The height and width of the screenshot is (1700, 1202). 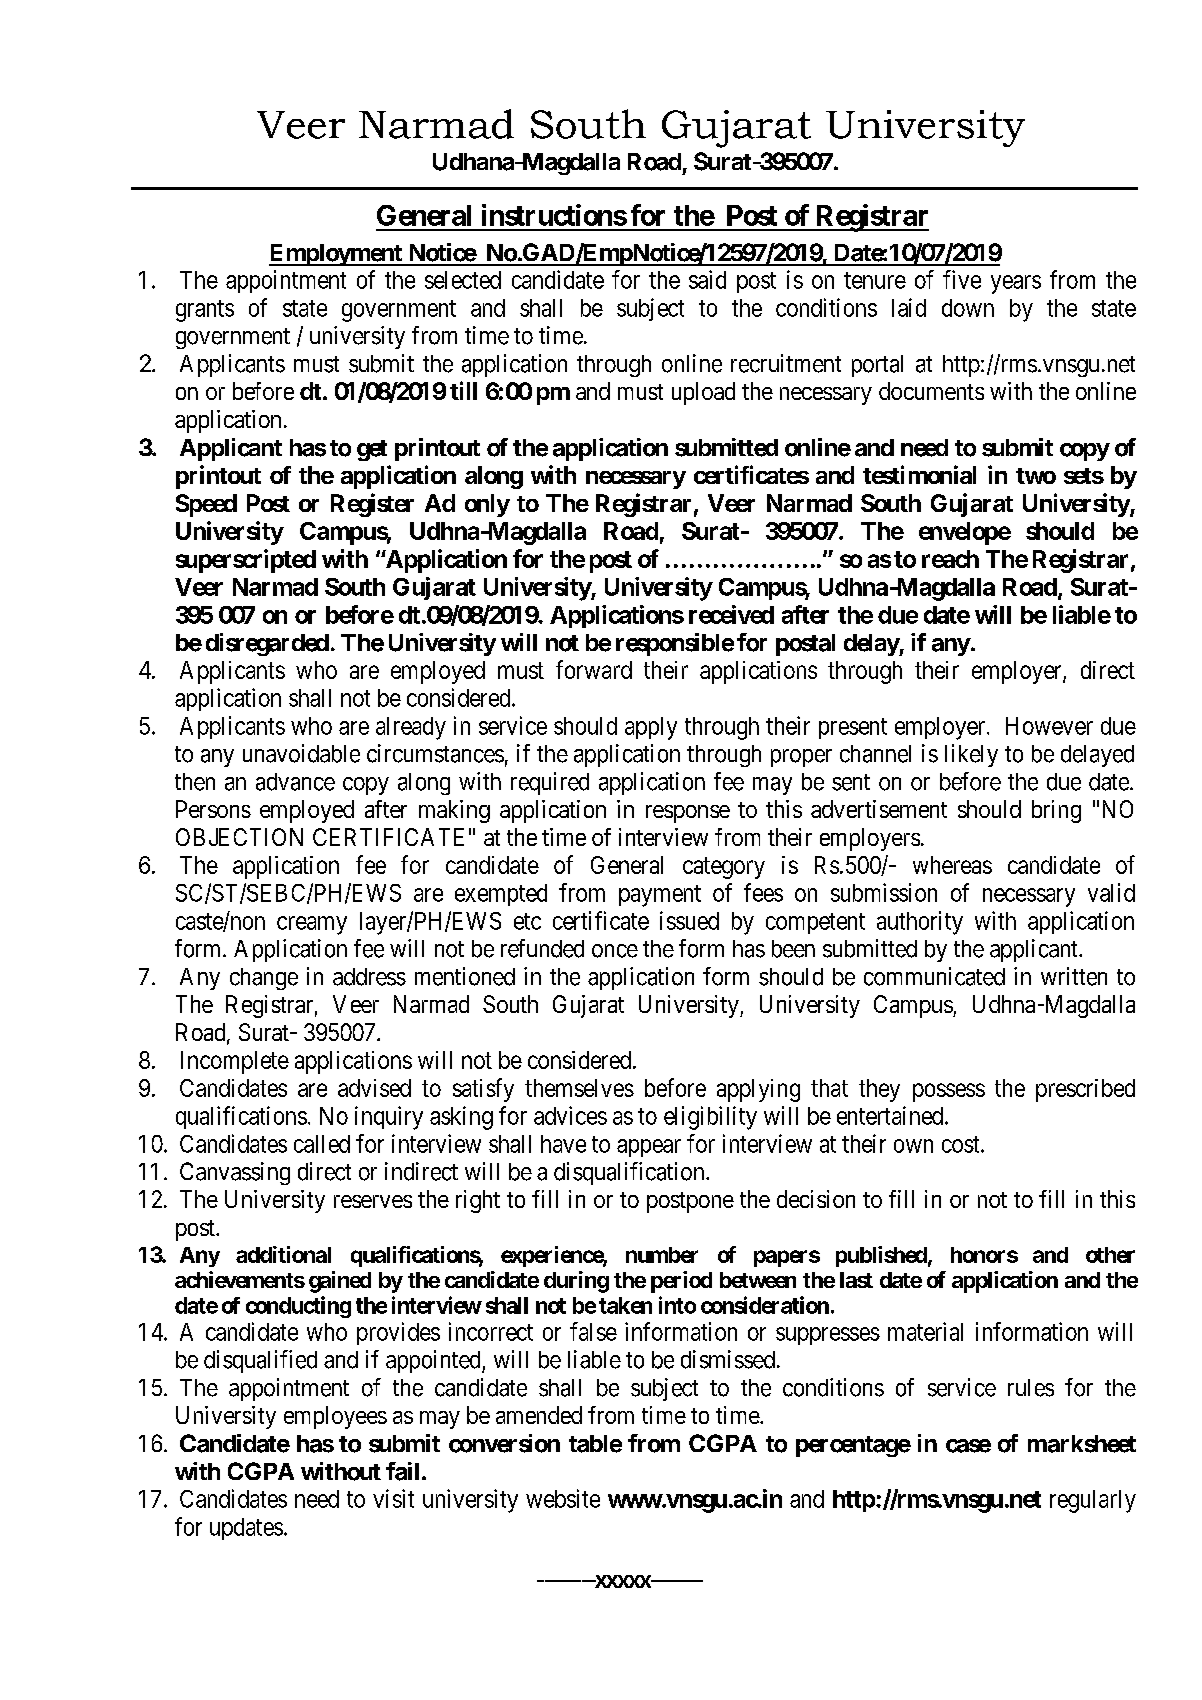 What do you see at coordinates (1016, 284) in the screenshot?
I see `years` at bounding box center [1016, 284].
